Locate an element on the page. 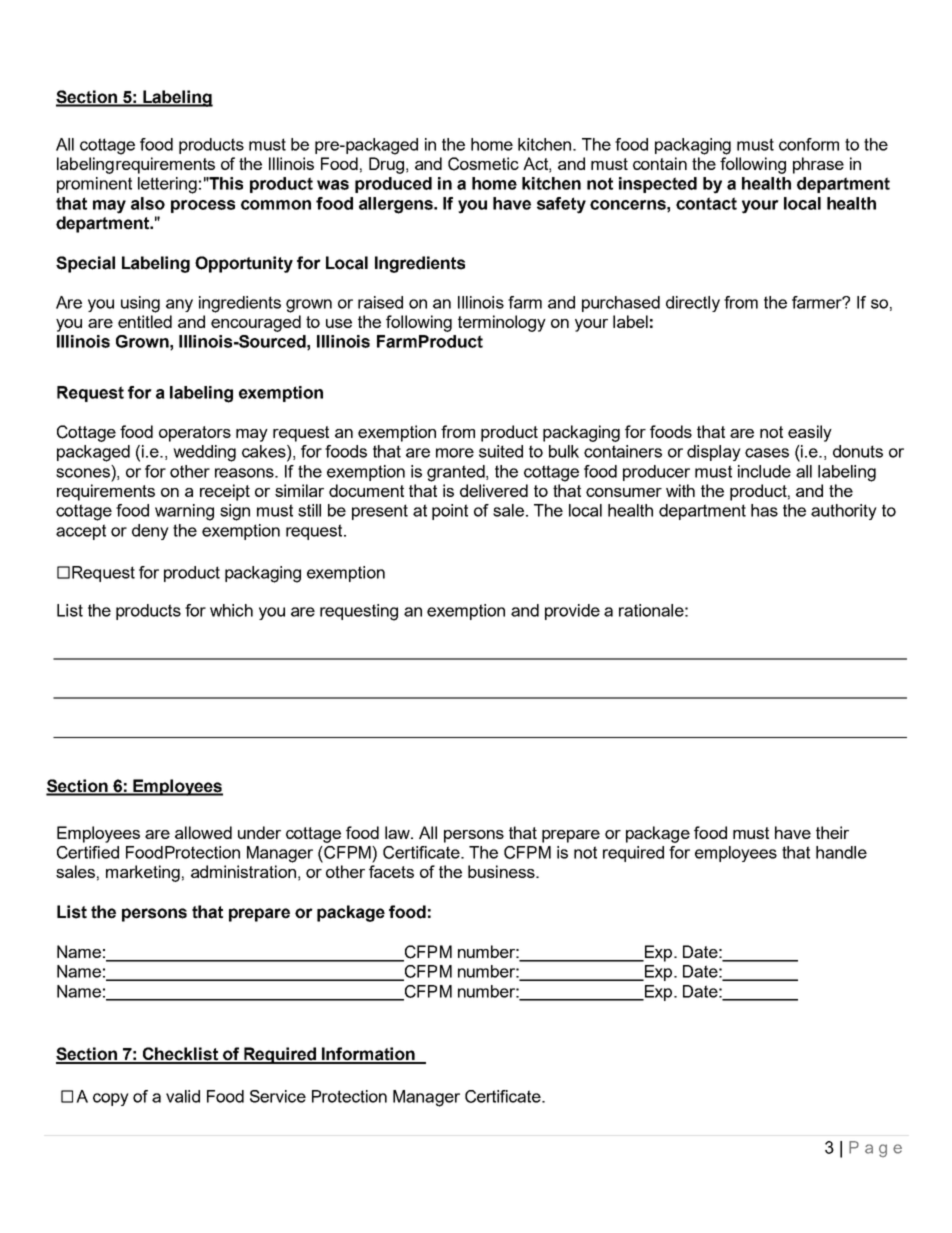 Image resolution: width=952 pixels, height=1233 pixels. also is located at coordinates (148, 203).
